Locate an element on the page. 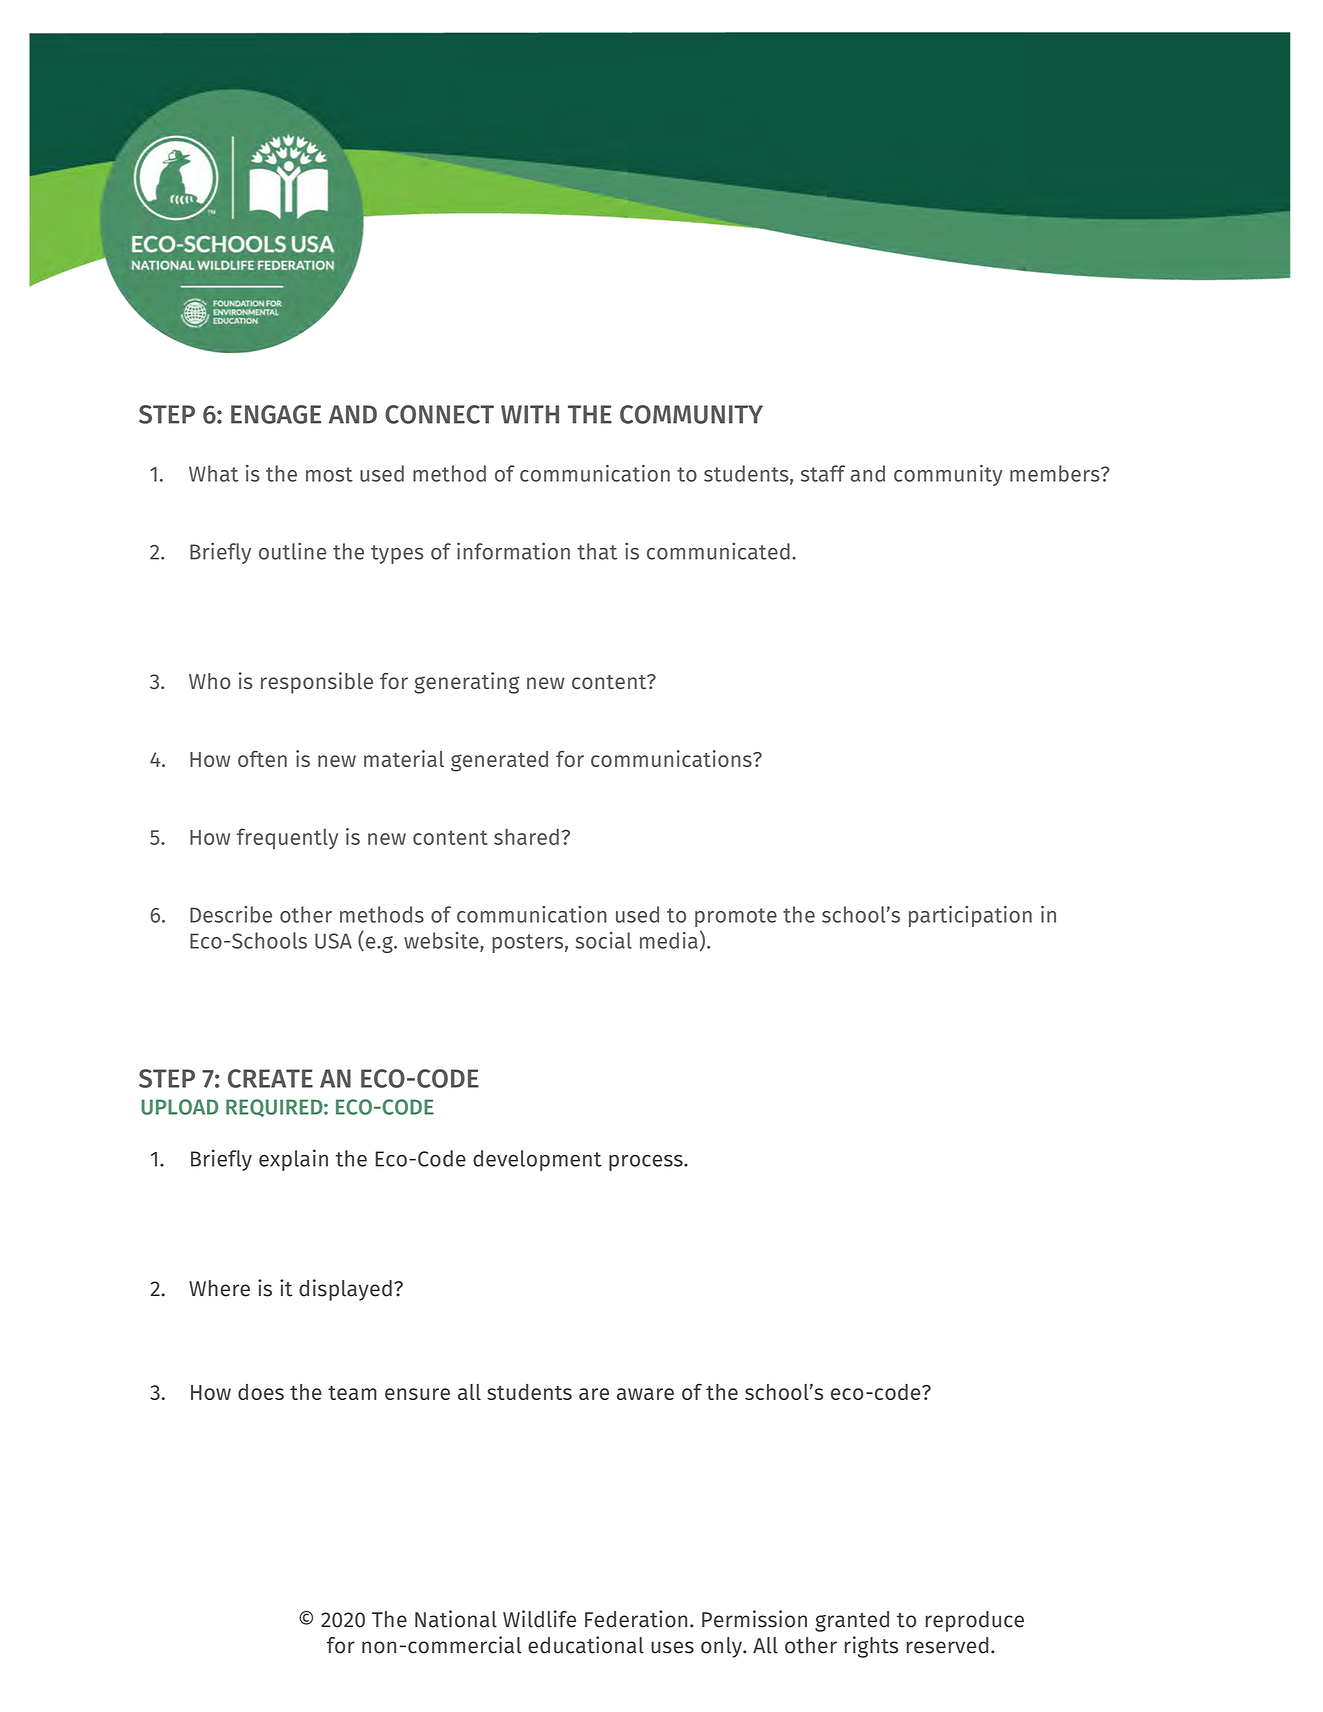 The height and width of the image is (1712, 1323). aware is located at coordinates (645, 1394).
